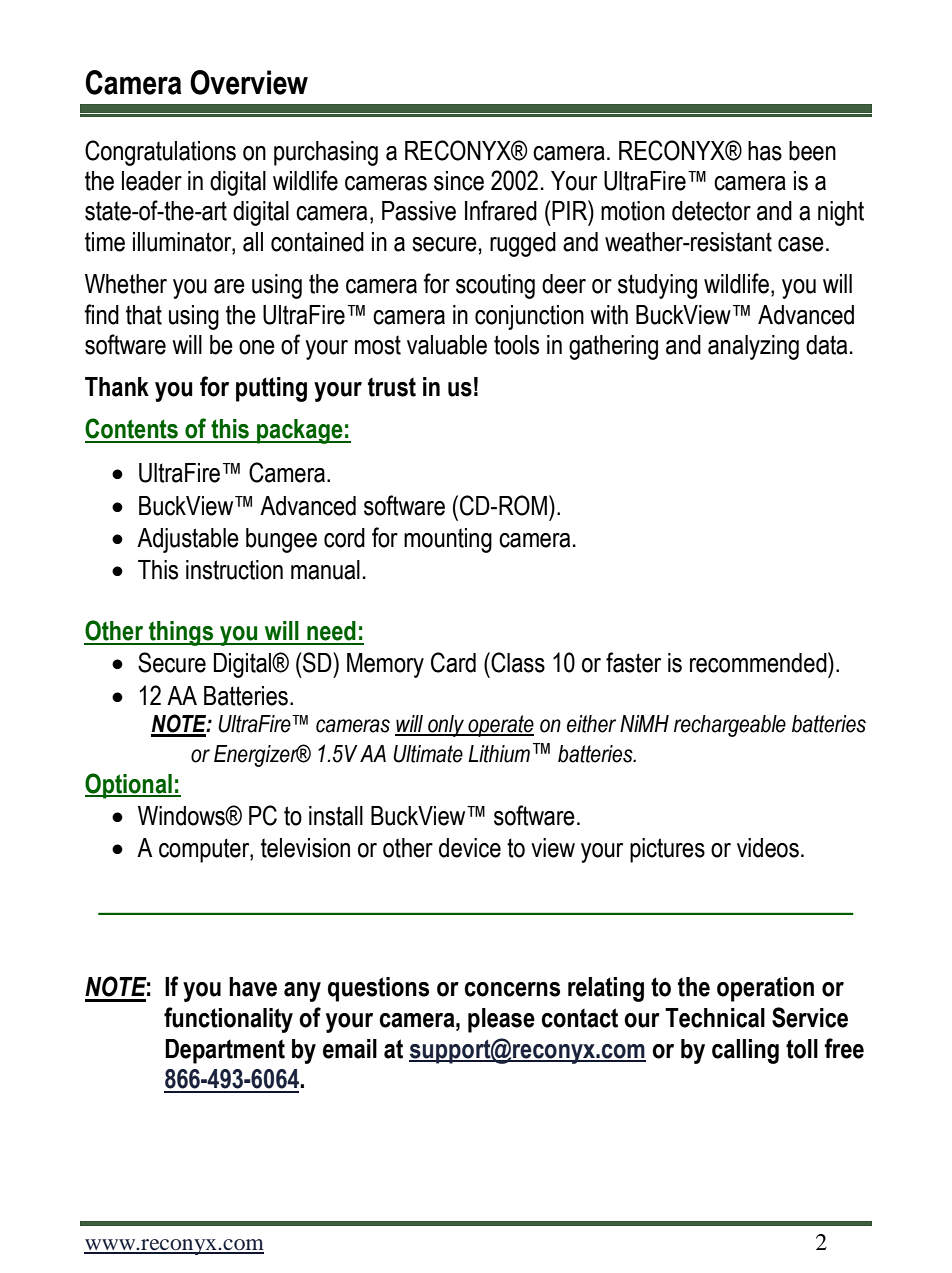 The height and width of the document is (1273, 952). What do you see at coordinates (453, 662) in the document?
I see `Card` at bounding box center [453, 662].
